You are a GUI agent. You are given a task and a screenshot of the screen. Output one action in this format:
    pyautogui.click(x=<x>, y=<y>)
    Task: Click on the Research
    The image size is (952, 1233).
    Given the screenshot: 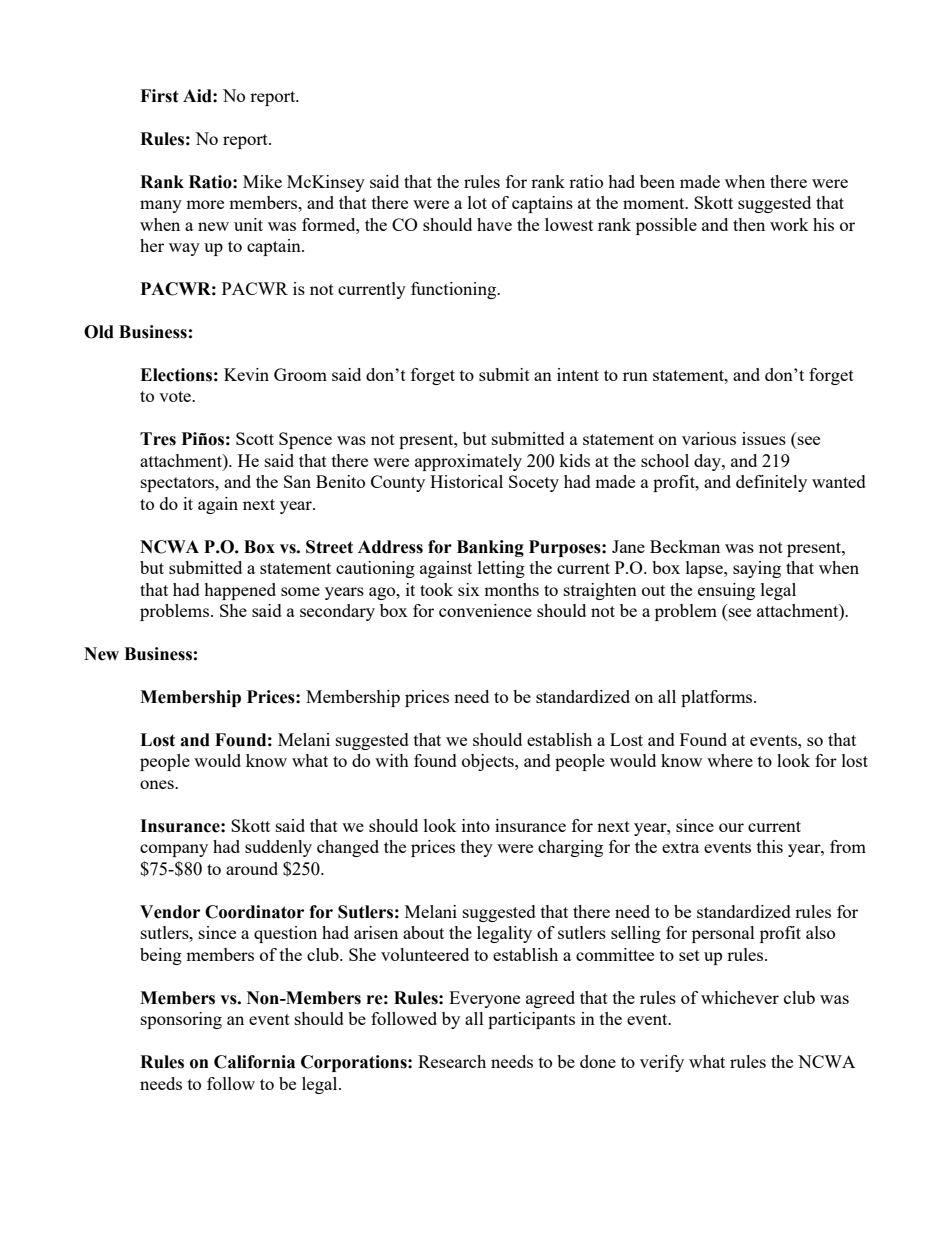 What is the action you would take?
    pyautogui.click(x=452, y=1061)
